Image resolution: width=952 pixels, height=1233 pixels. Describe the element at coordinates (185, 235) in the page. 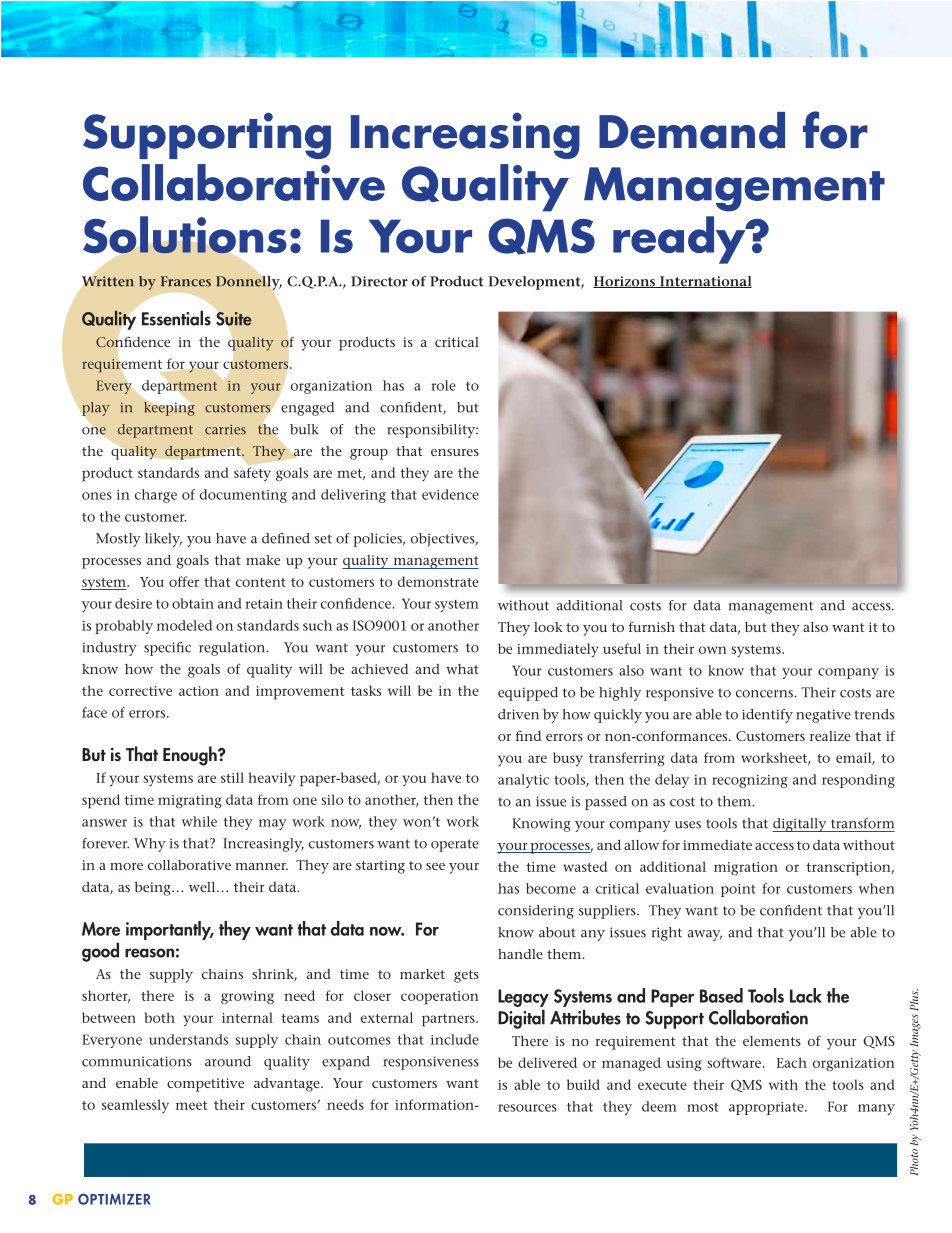

I see `Solutions` at that location.
